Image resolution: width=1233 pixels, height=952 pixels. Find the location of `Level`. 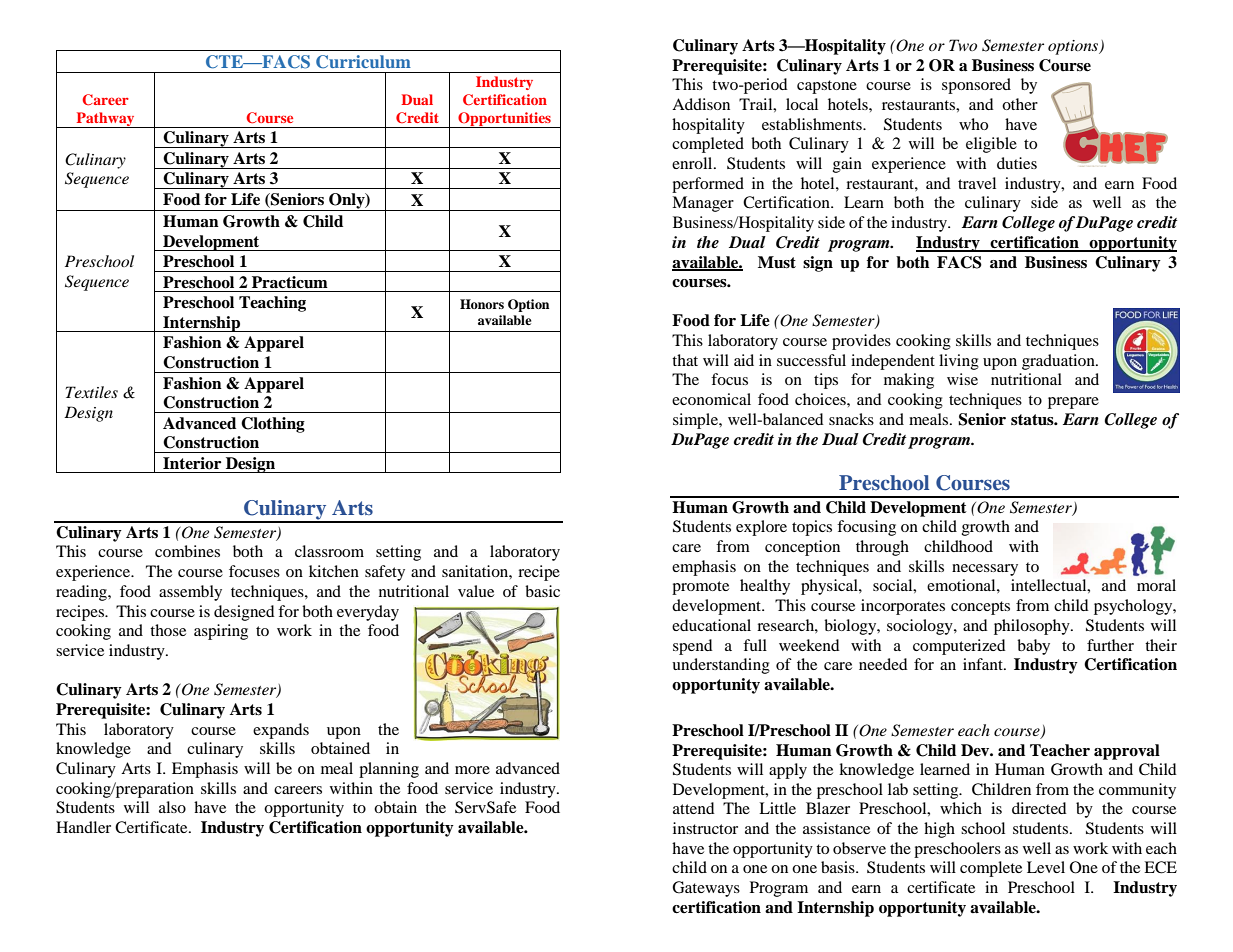

Level is located at coordinates (1046, 867).
